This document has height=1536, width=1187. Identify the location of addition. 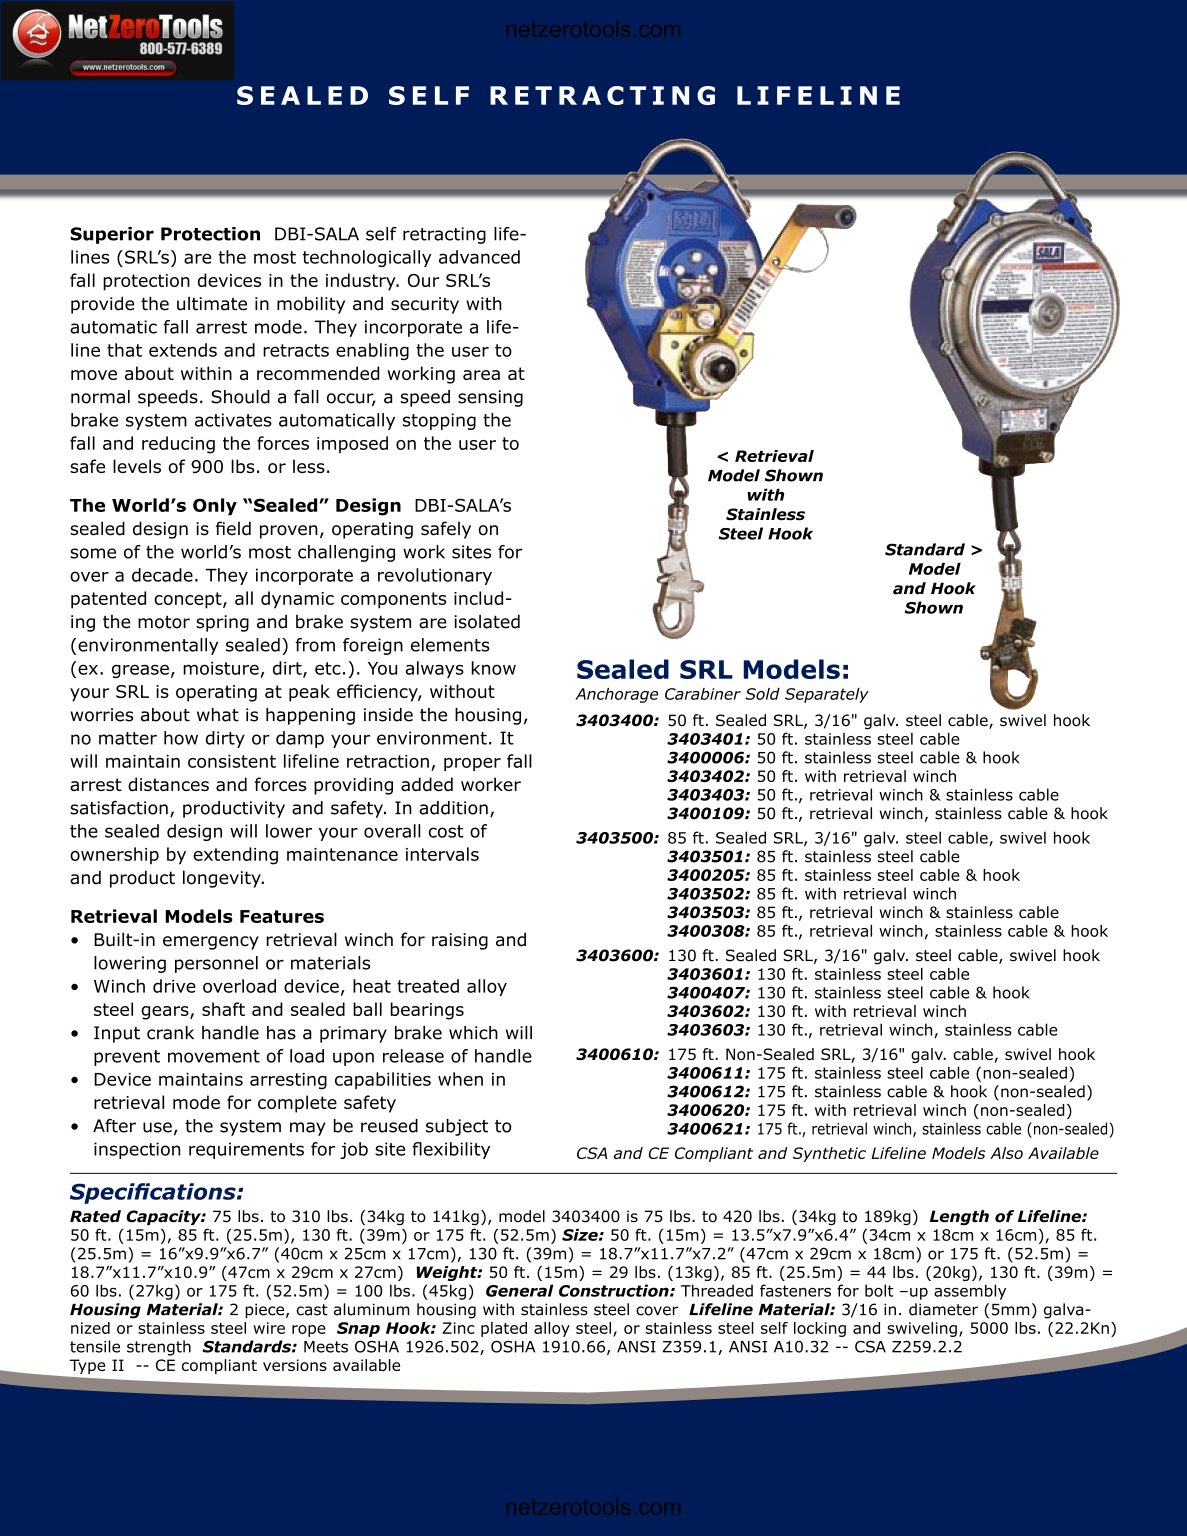
(453, 808).
